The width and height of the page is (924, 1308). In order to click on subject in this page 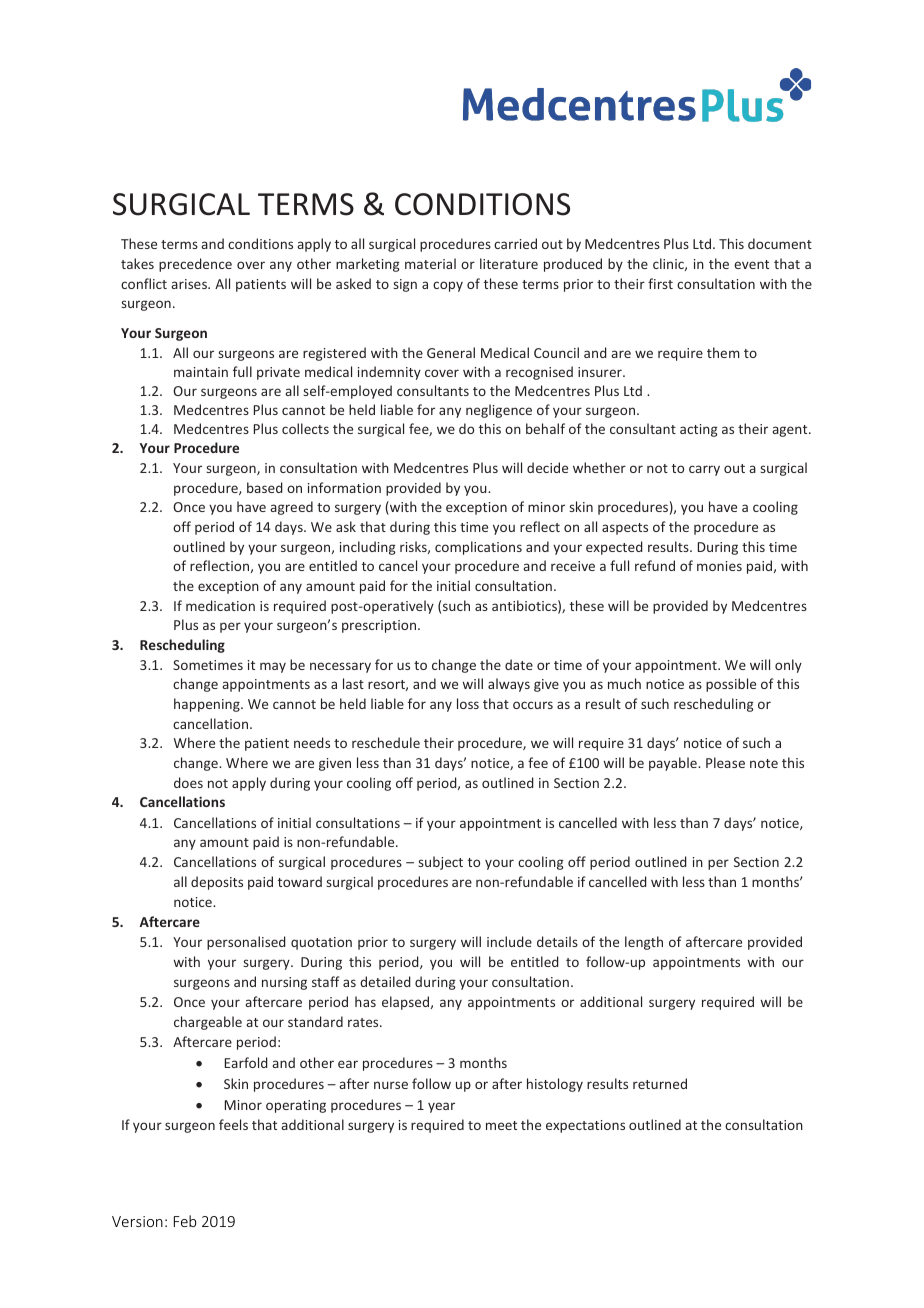, I will do `click(440, 863)`.
